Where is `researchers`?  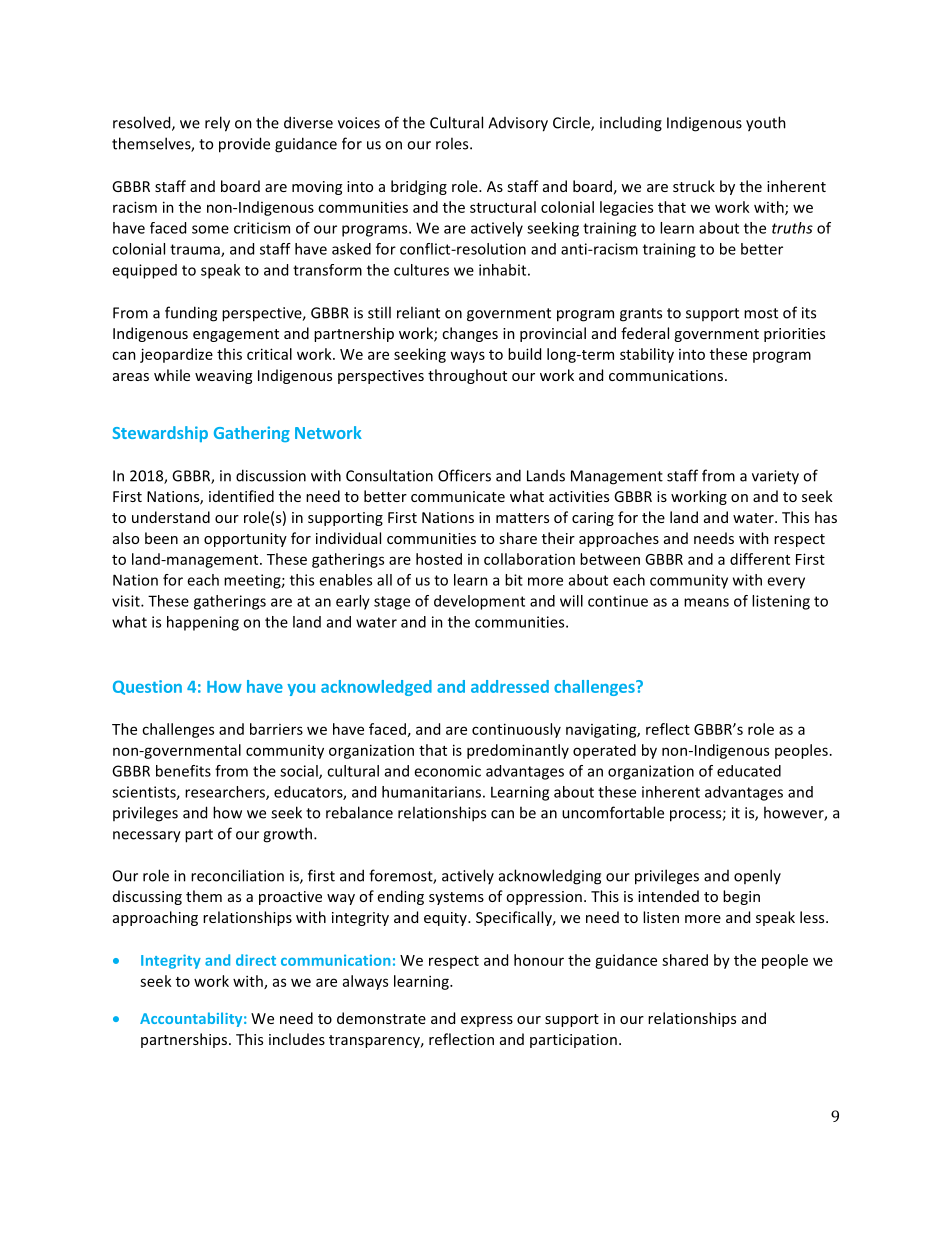
researchers is located at coordinates (226, 793).
